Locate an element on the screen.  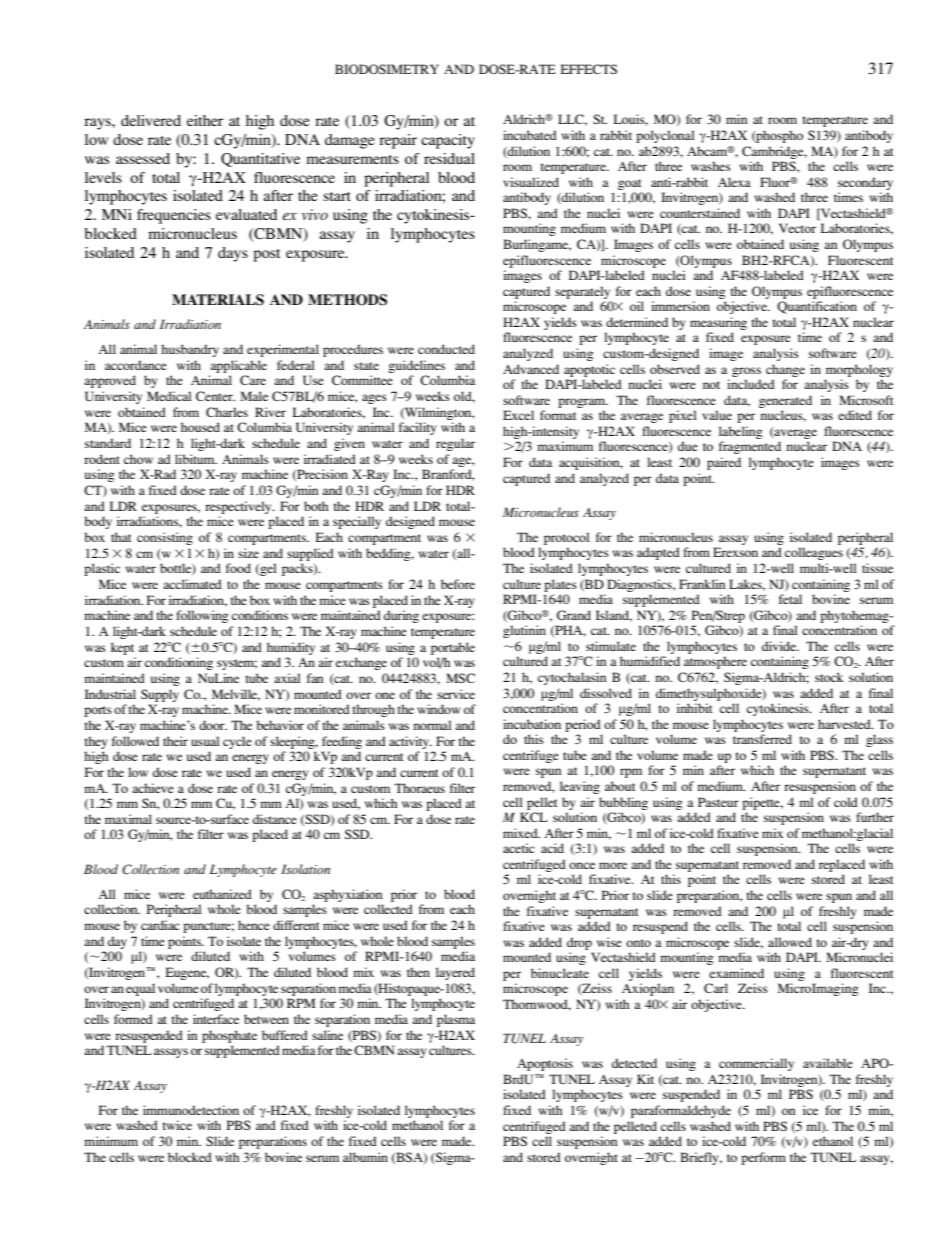
incubated is located at coordinates (530, 135).
